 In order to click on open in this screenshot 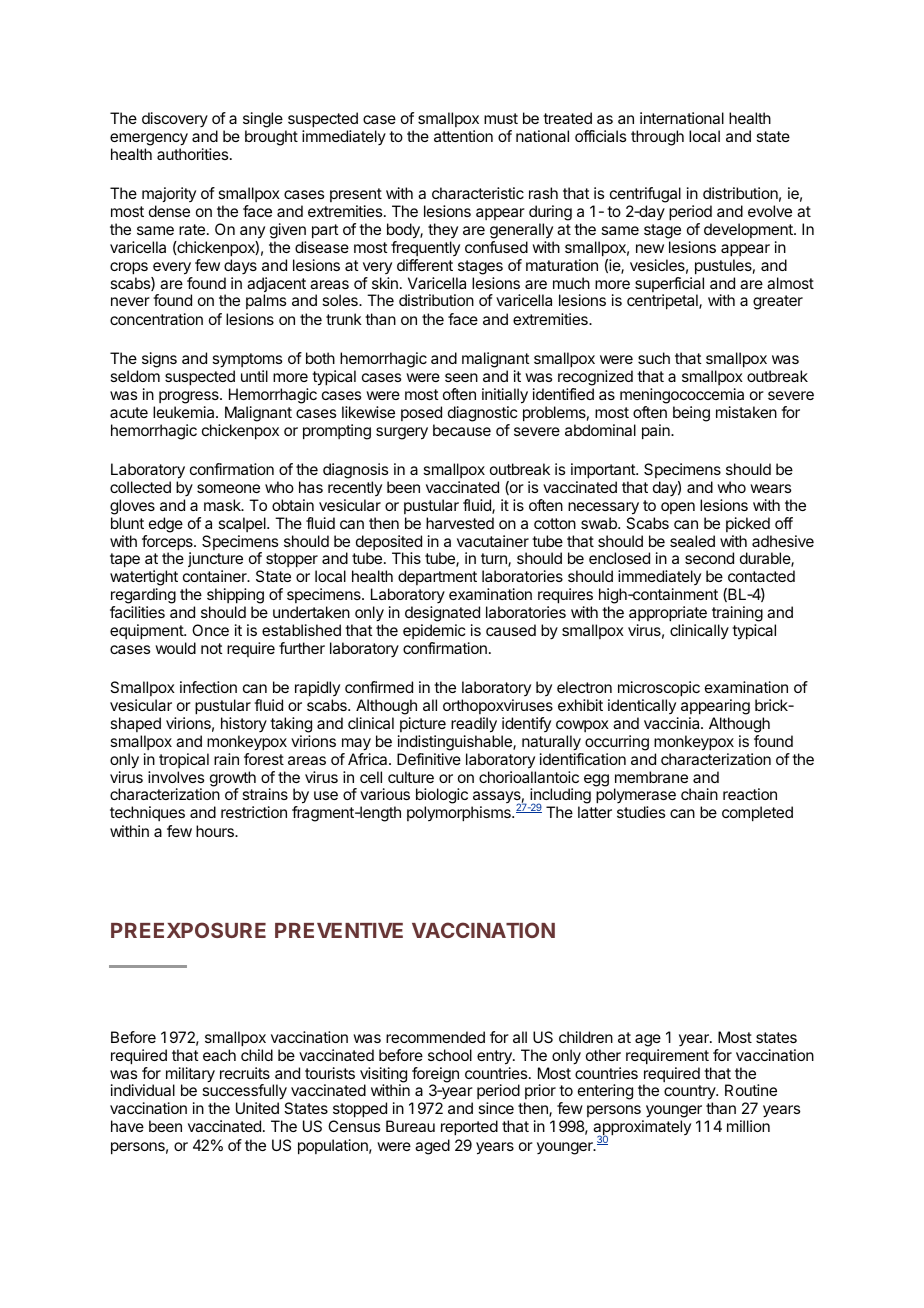, I will do `click(678, 508)`.
